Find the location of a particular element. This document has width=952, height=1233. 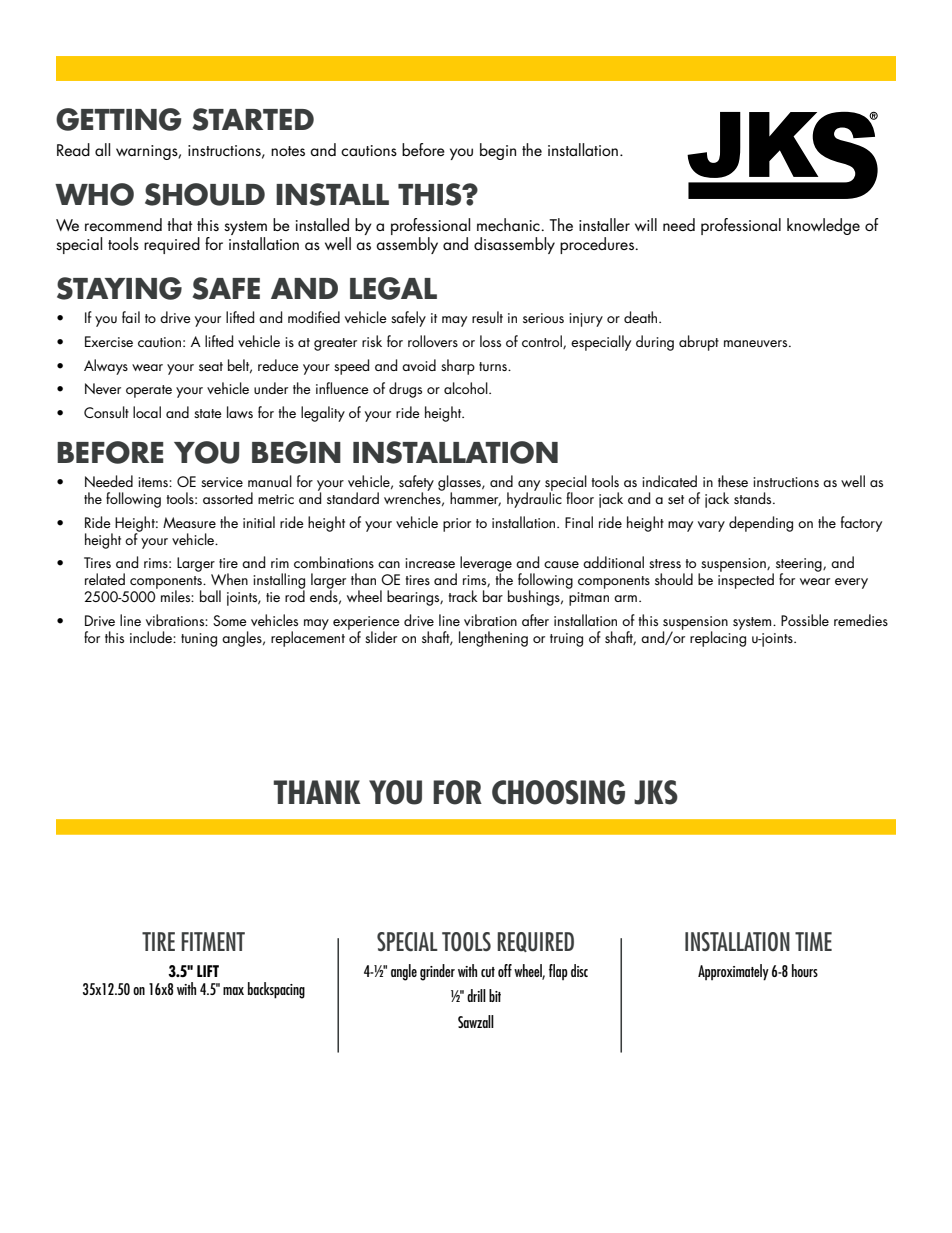

CHOOSING is located at coordinates (558, 792).
